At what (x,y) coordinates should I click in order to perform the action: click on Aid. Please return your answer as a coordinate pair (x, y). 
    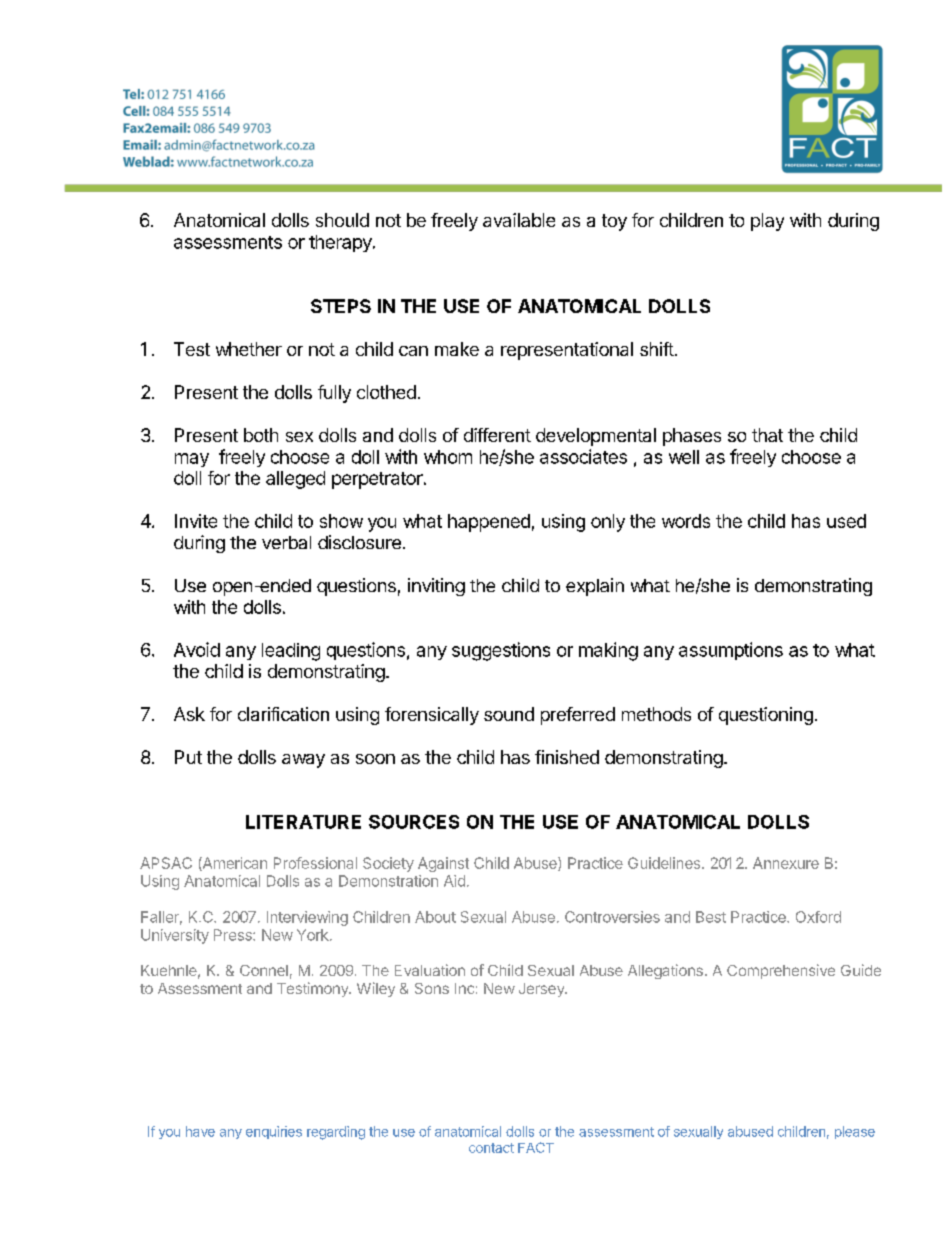
    Looking at the image, I should click on (454, 881).
